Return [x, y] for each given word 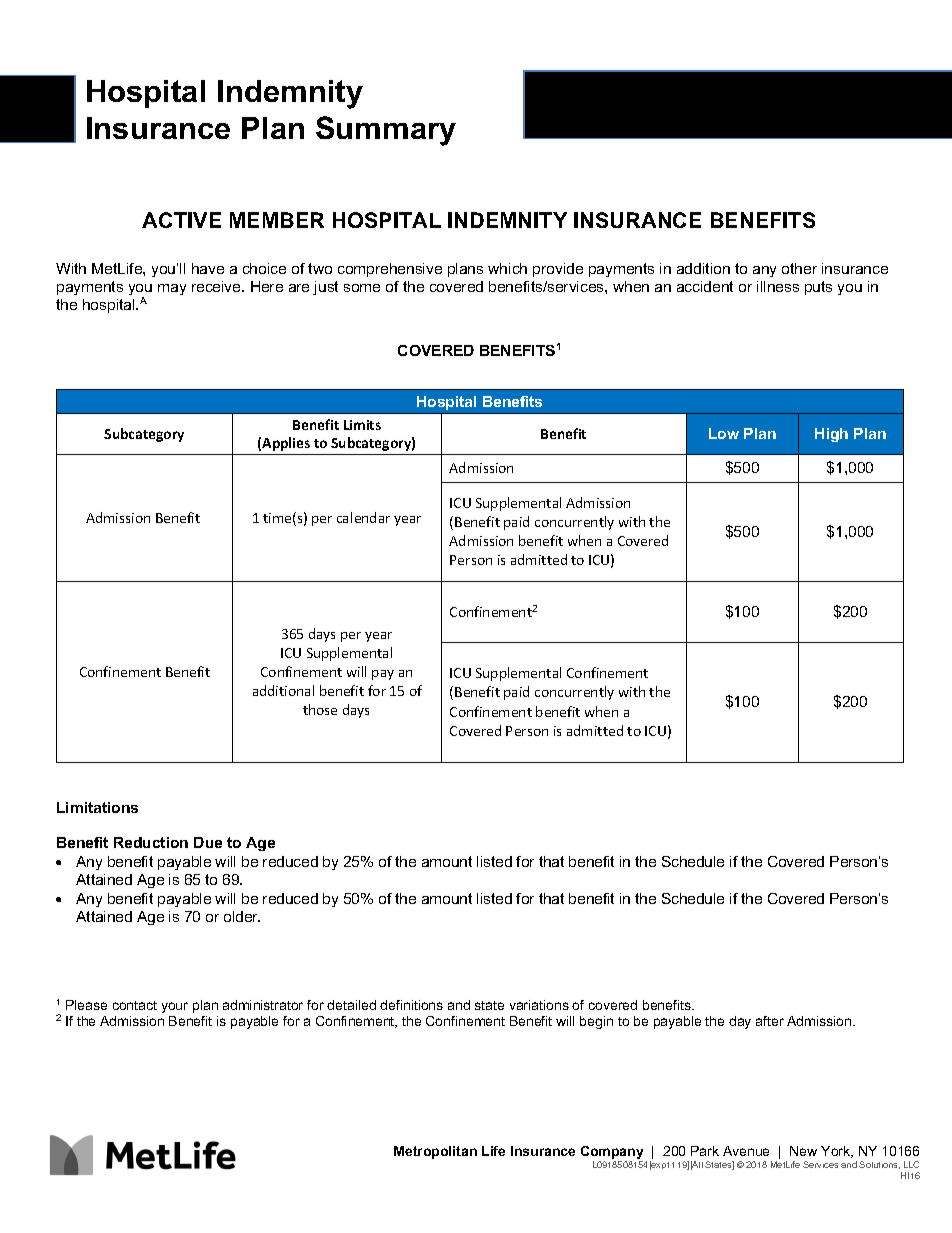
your [175, 1007]
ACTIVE [181, 220]
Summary [386, 131]
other [799, 268]
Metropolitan [435, 1152]
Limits [362, 425]
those [320, 709]
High [831, 435]
